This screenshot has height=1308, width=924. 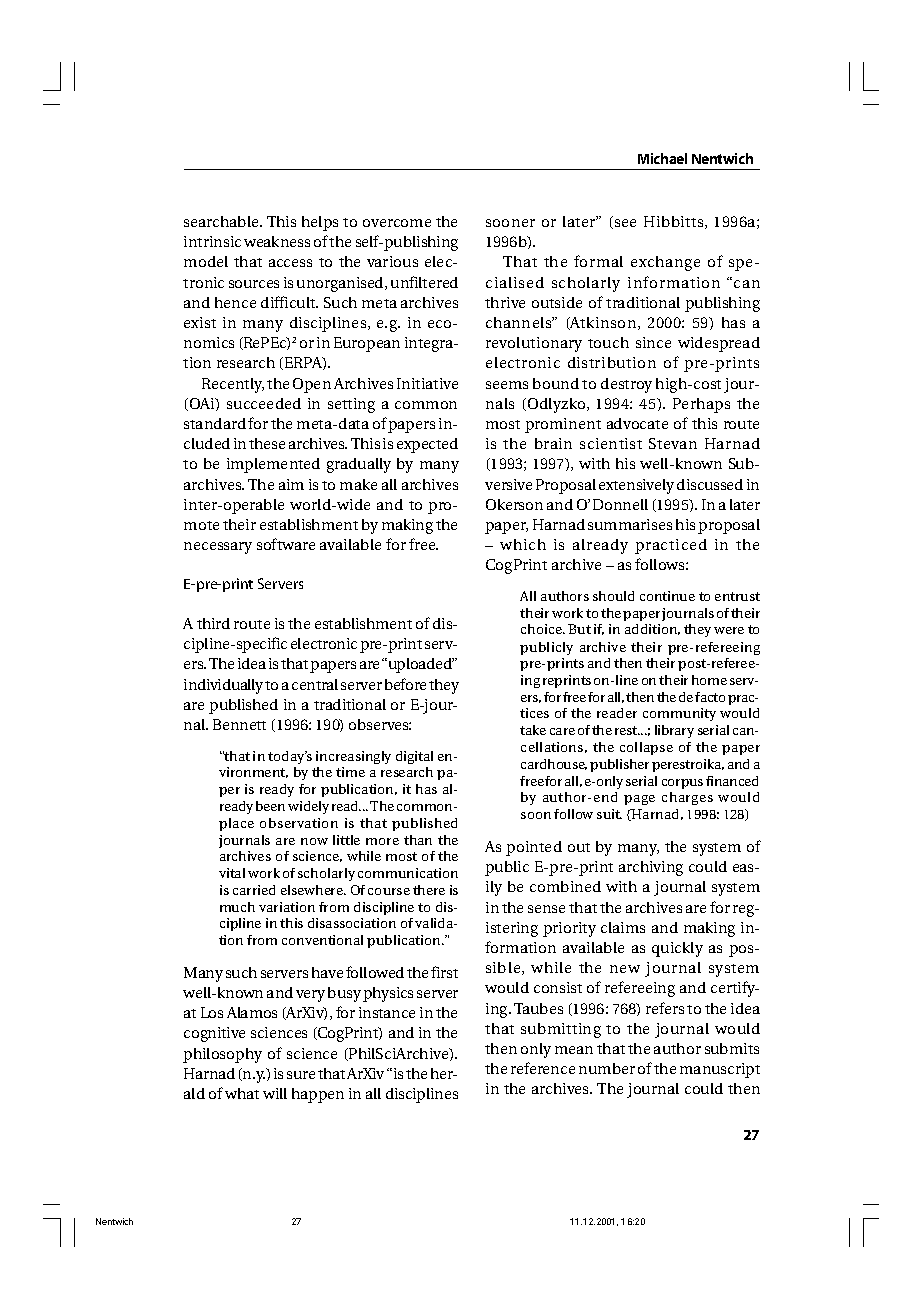 I want to click on Michael, so click(x=662, y=158).
